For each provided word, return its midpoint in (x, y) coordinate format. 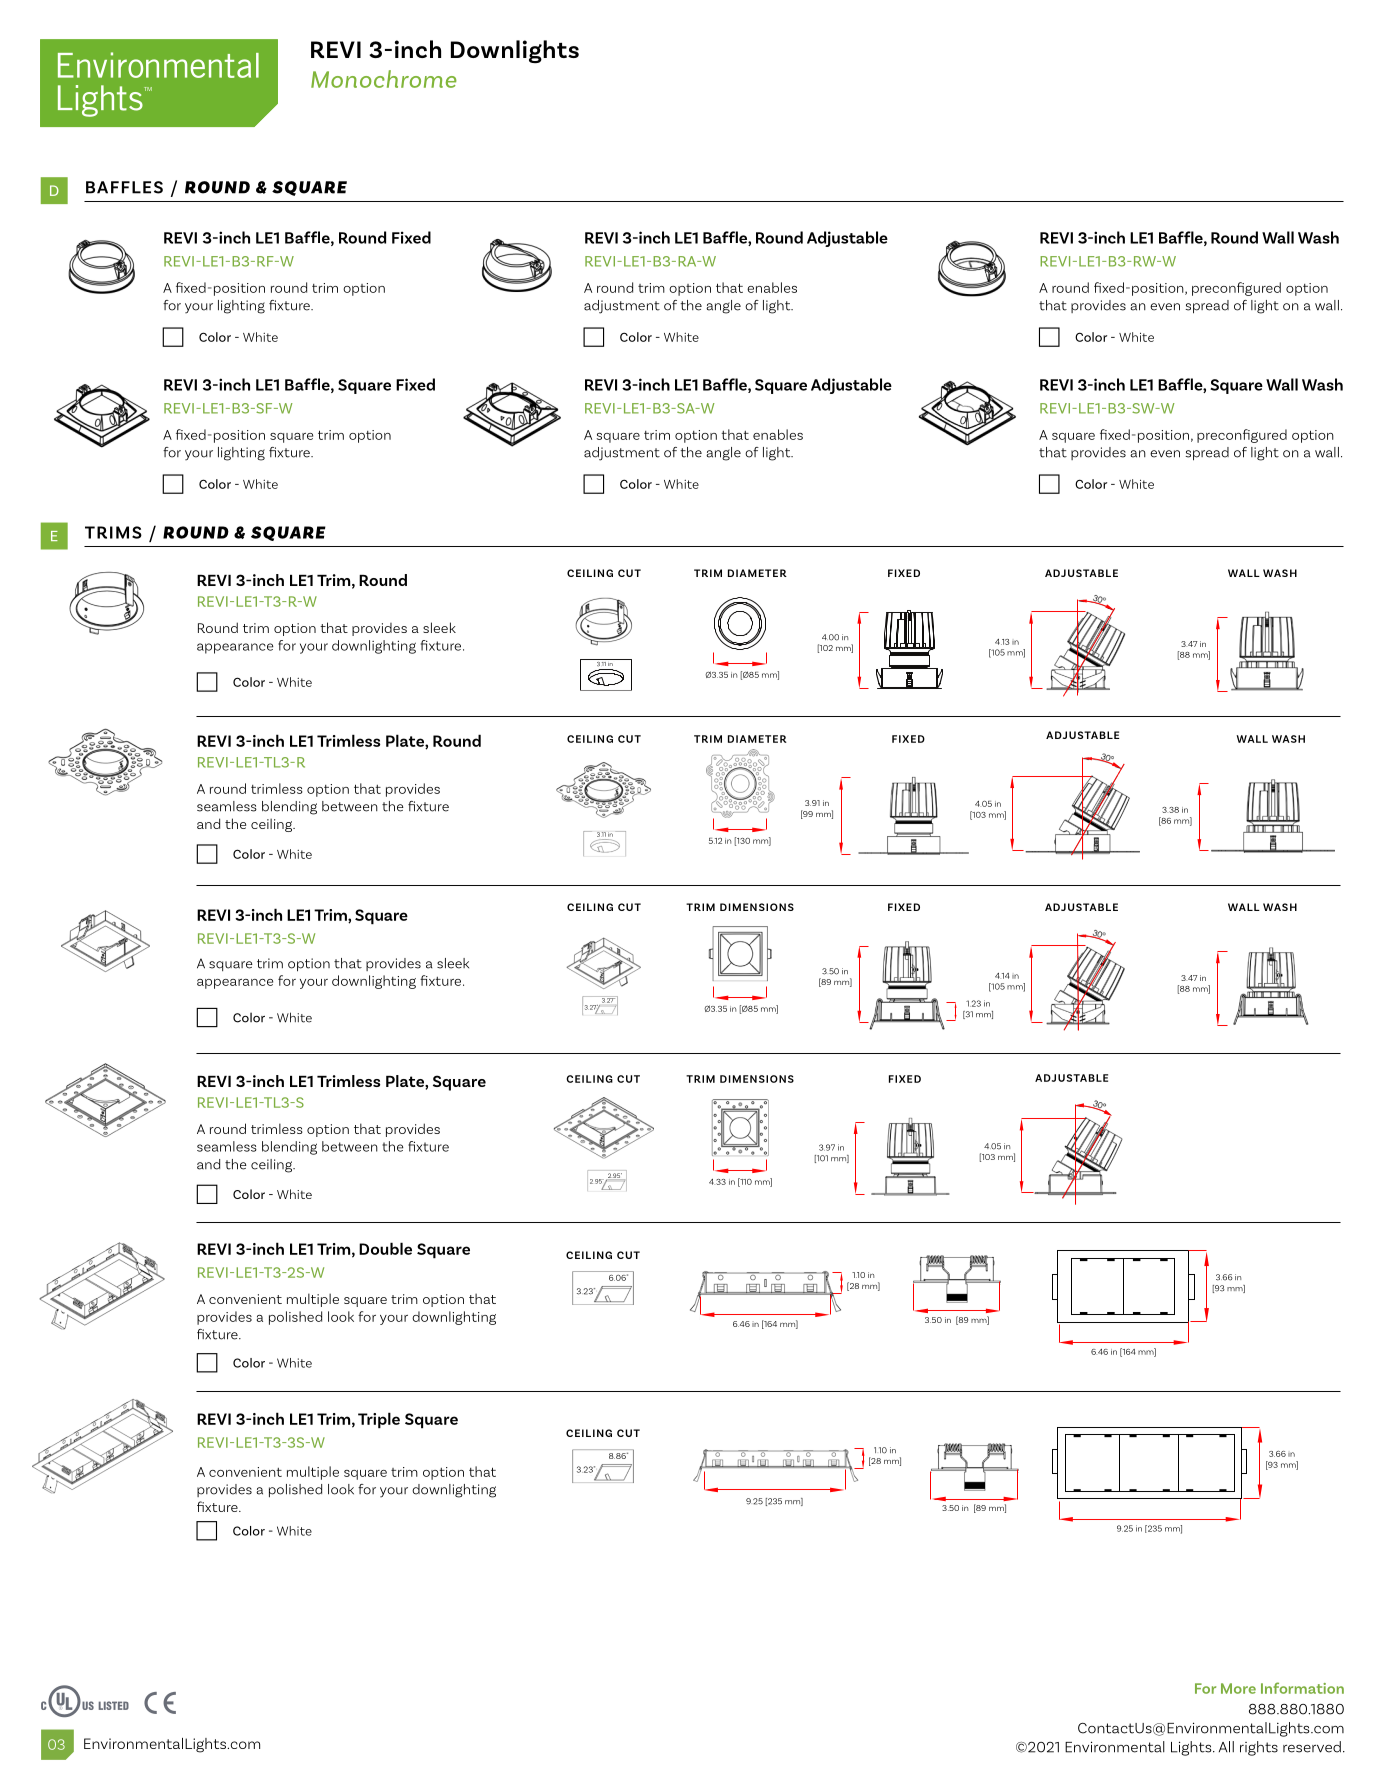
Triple (379, 1420)
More (1238, 1688)
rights (1259, 1748)
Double (385, 1248)
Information (1302, 1688)
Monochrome (384, 79)
